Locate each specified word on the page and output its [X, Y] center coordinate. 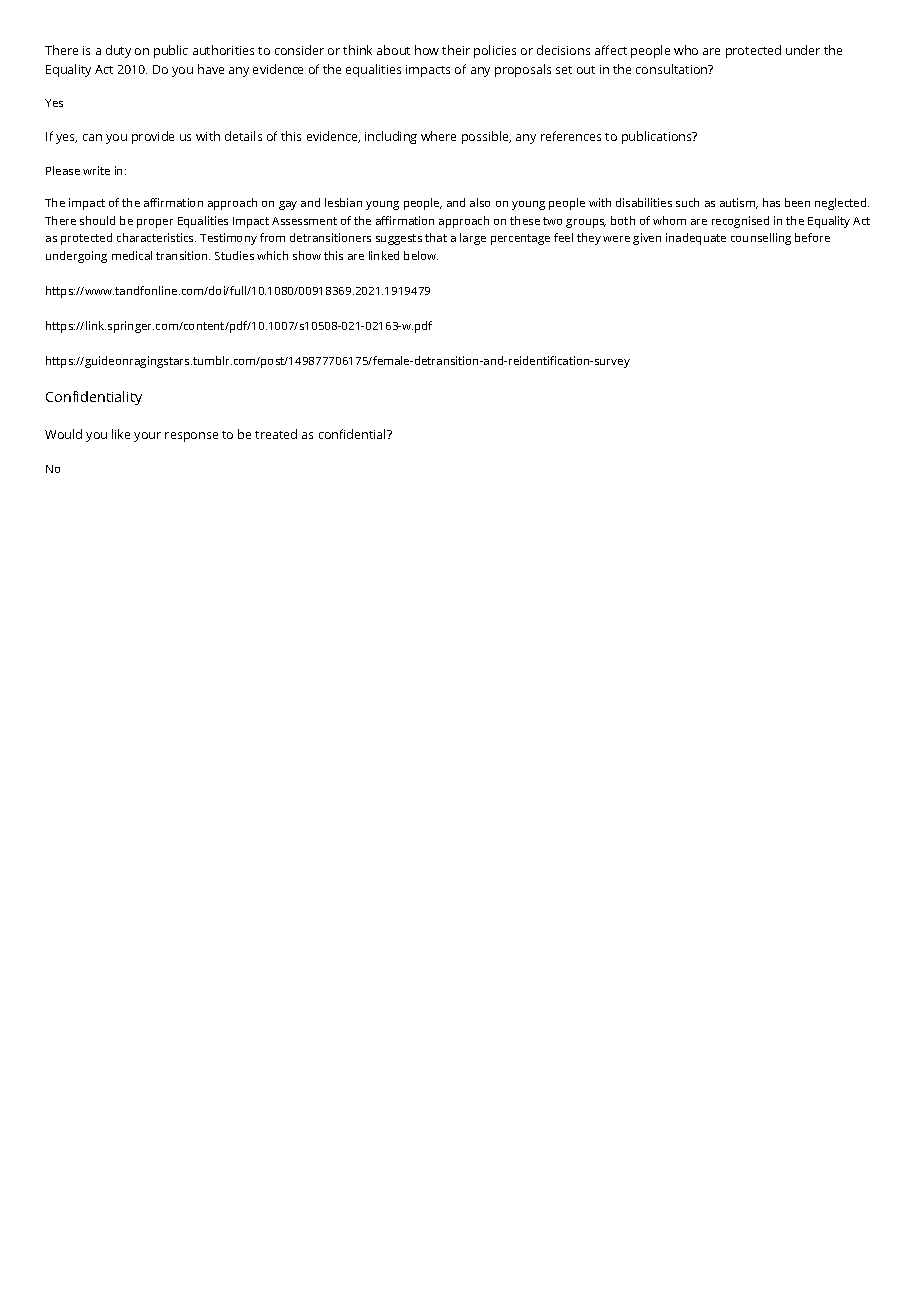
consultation [673, 69]
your [147, 437]
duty [118, 51]
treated [276, 434]
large [473, 239]
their [456, 50]
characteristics [156, 237]
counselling [761, 239]
